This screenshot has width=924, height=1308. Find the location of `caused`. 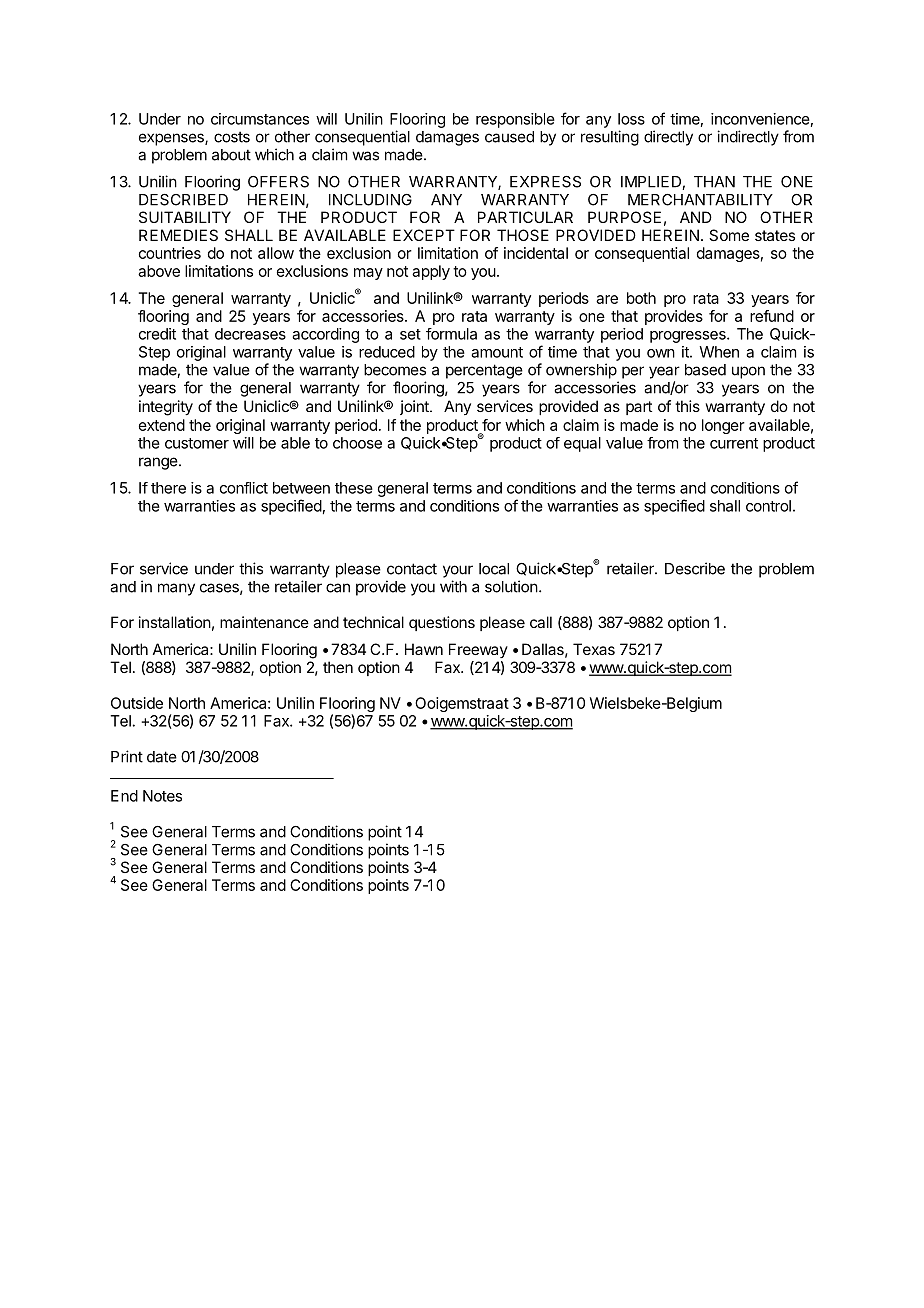

caused is located at coordinates (509, 137).
